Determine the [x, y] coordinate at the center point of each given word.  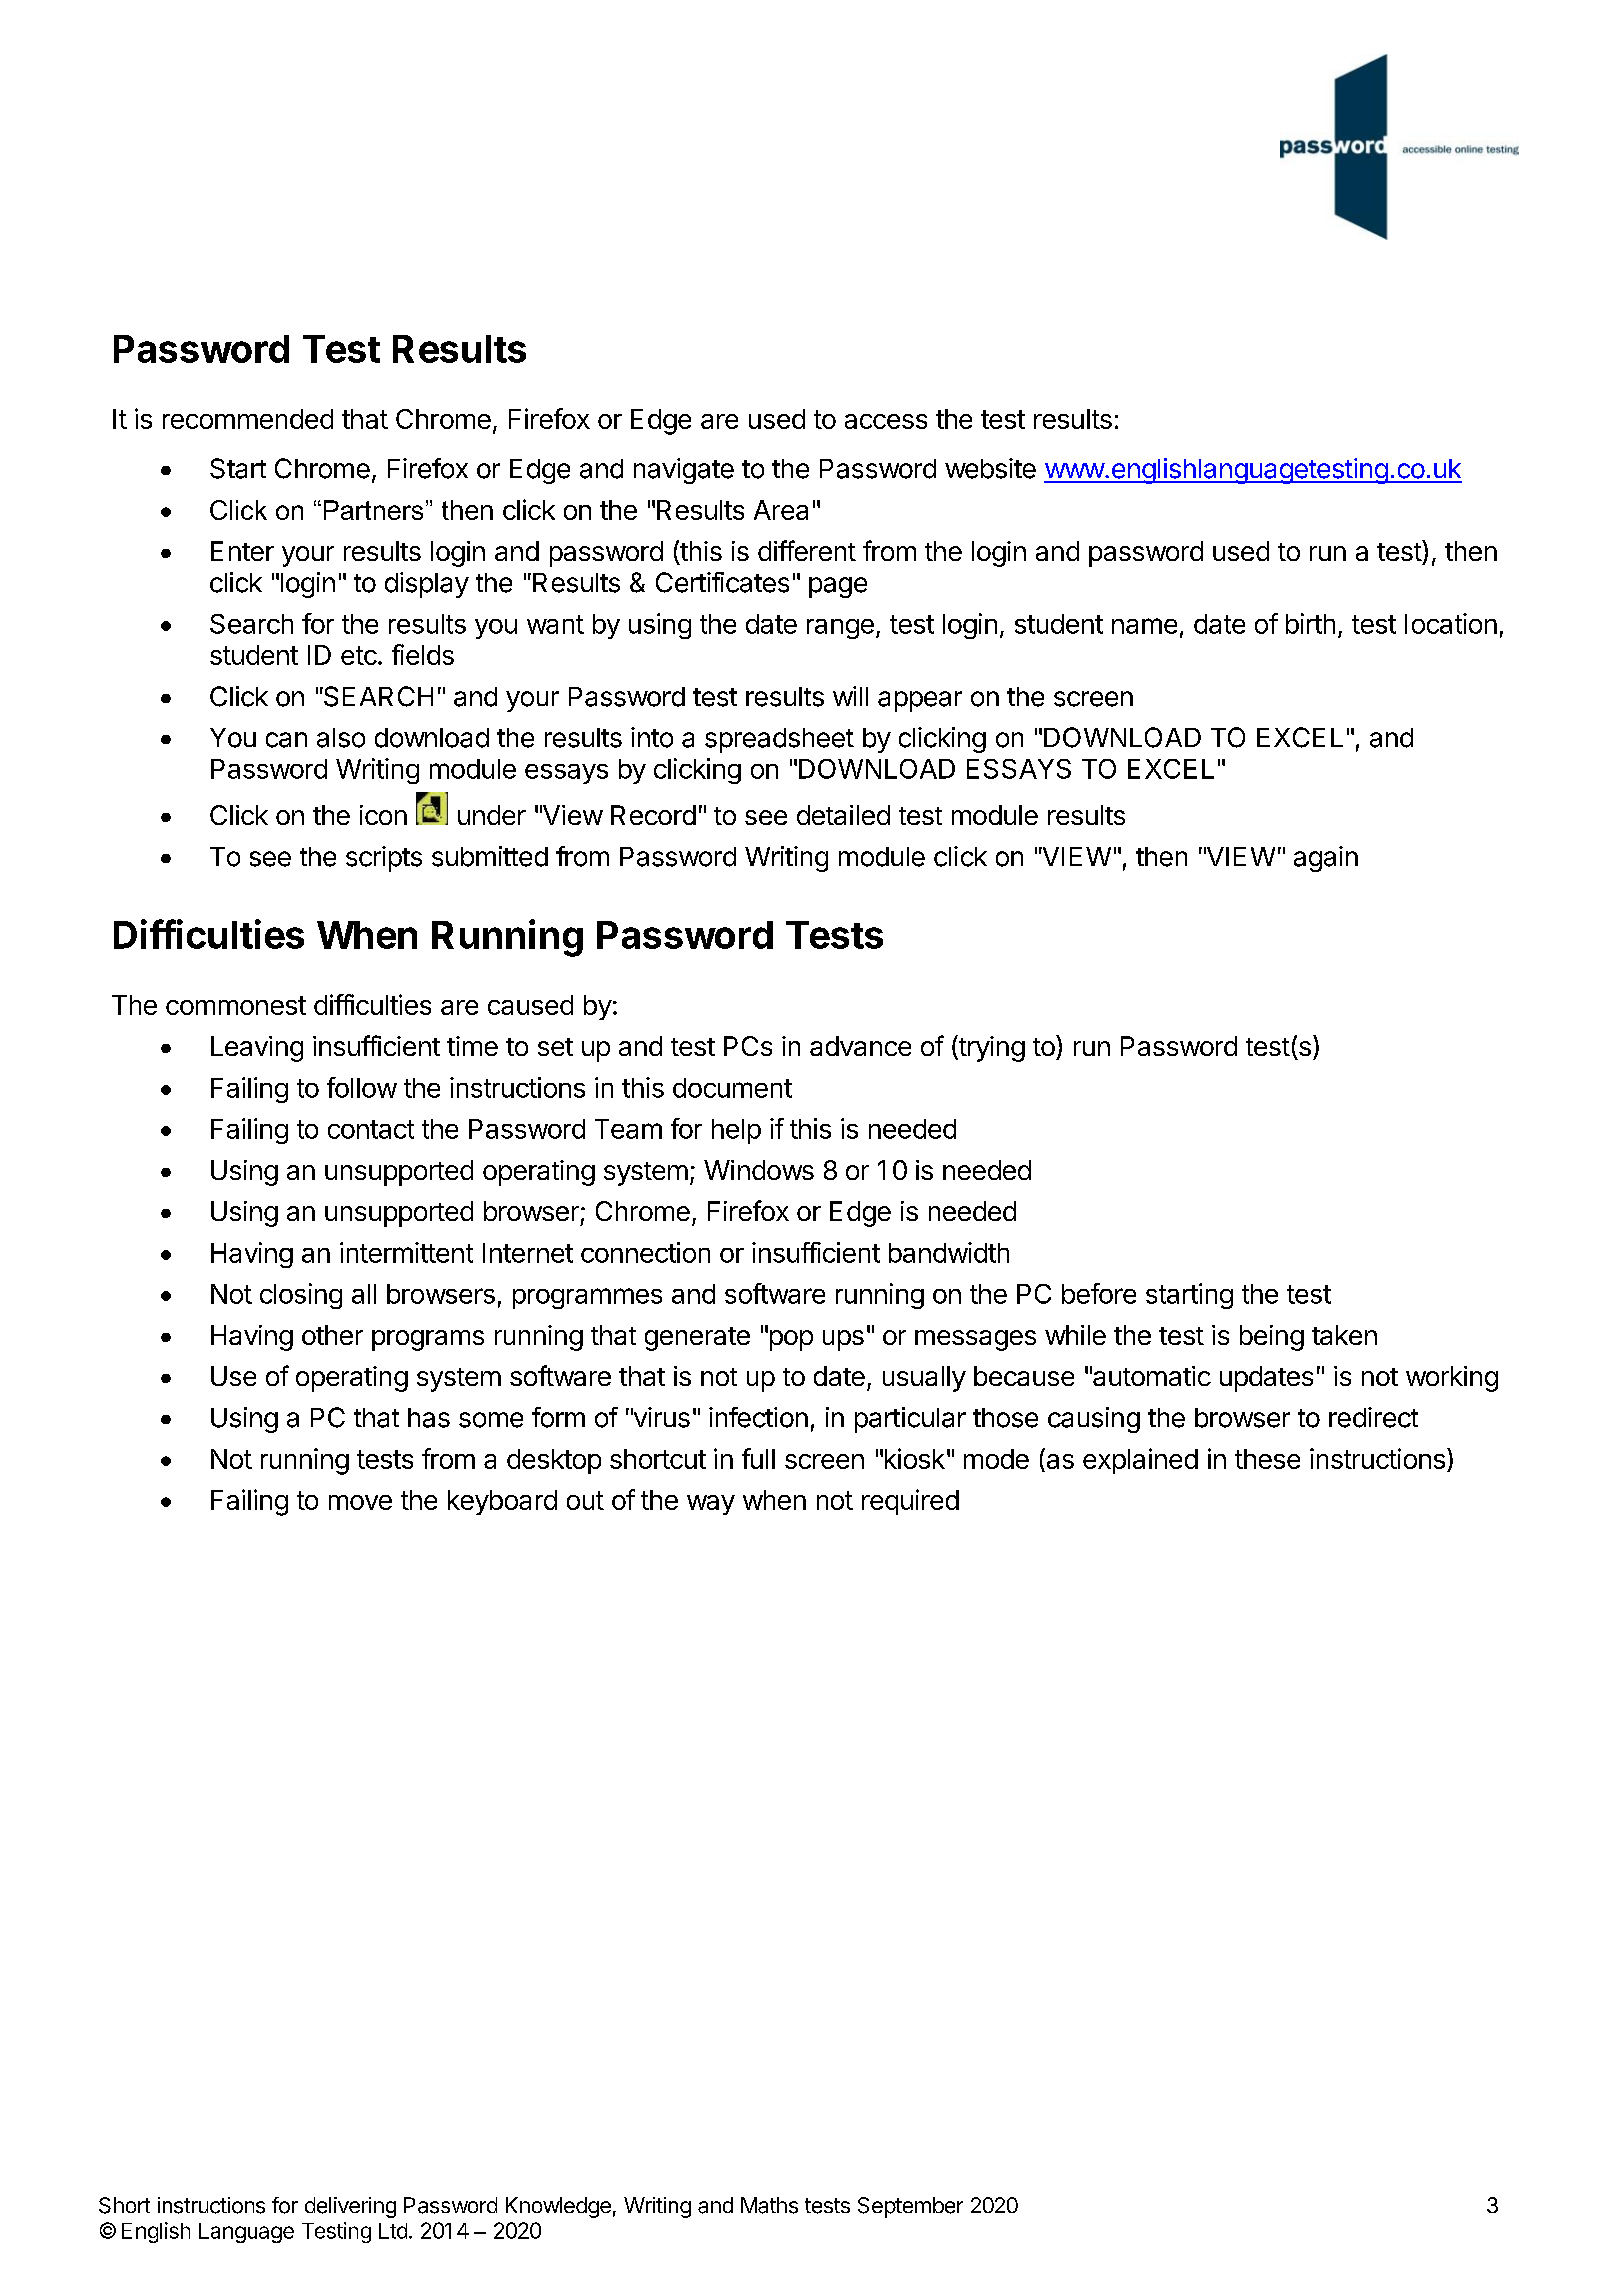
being [1272, 1338]
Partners [373, 510]
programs [428, 1340]
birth [1310, 623]
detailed [843, 815]
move [360, 1502]
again [1326, 859]
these [1267, 1459]
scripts [384, 859]
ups [843, 1340]
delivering [350, 2207]
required [910, 1502]
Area [781, 510]
